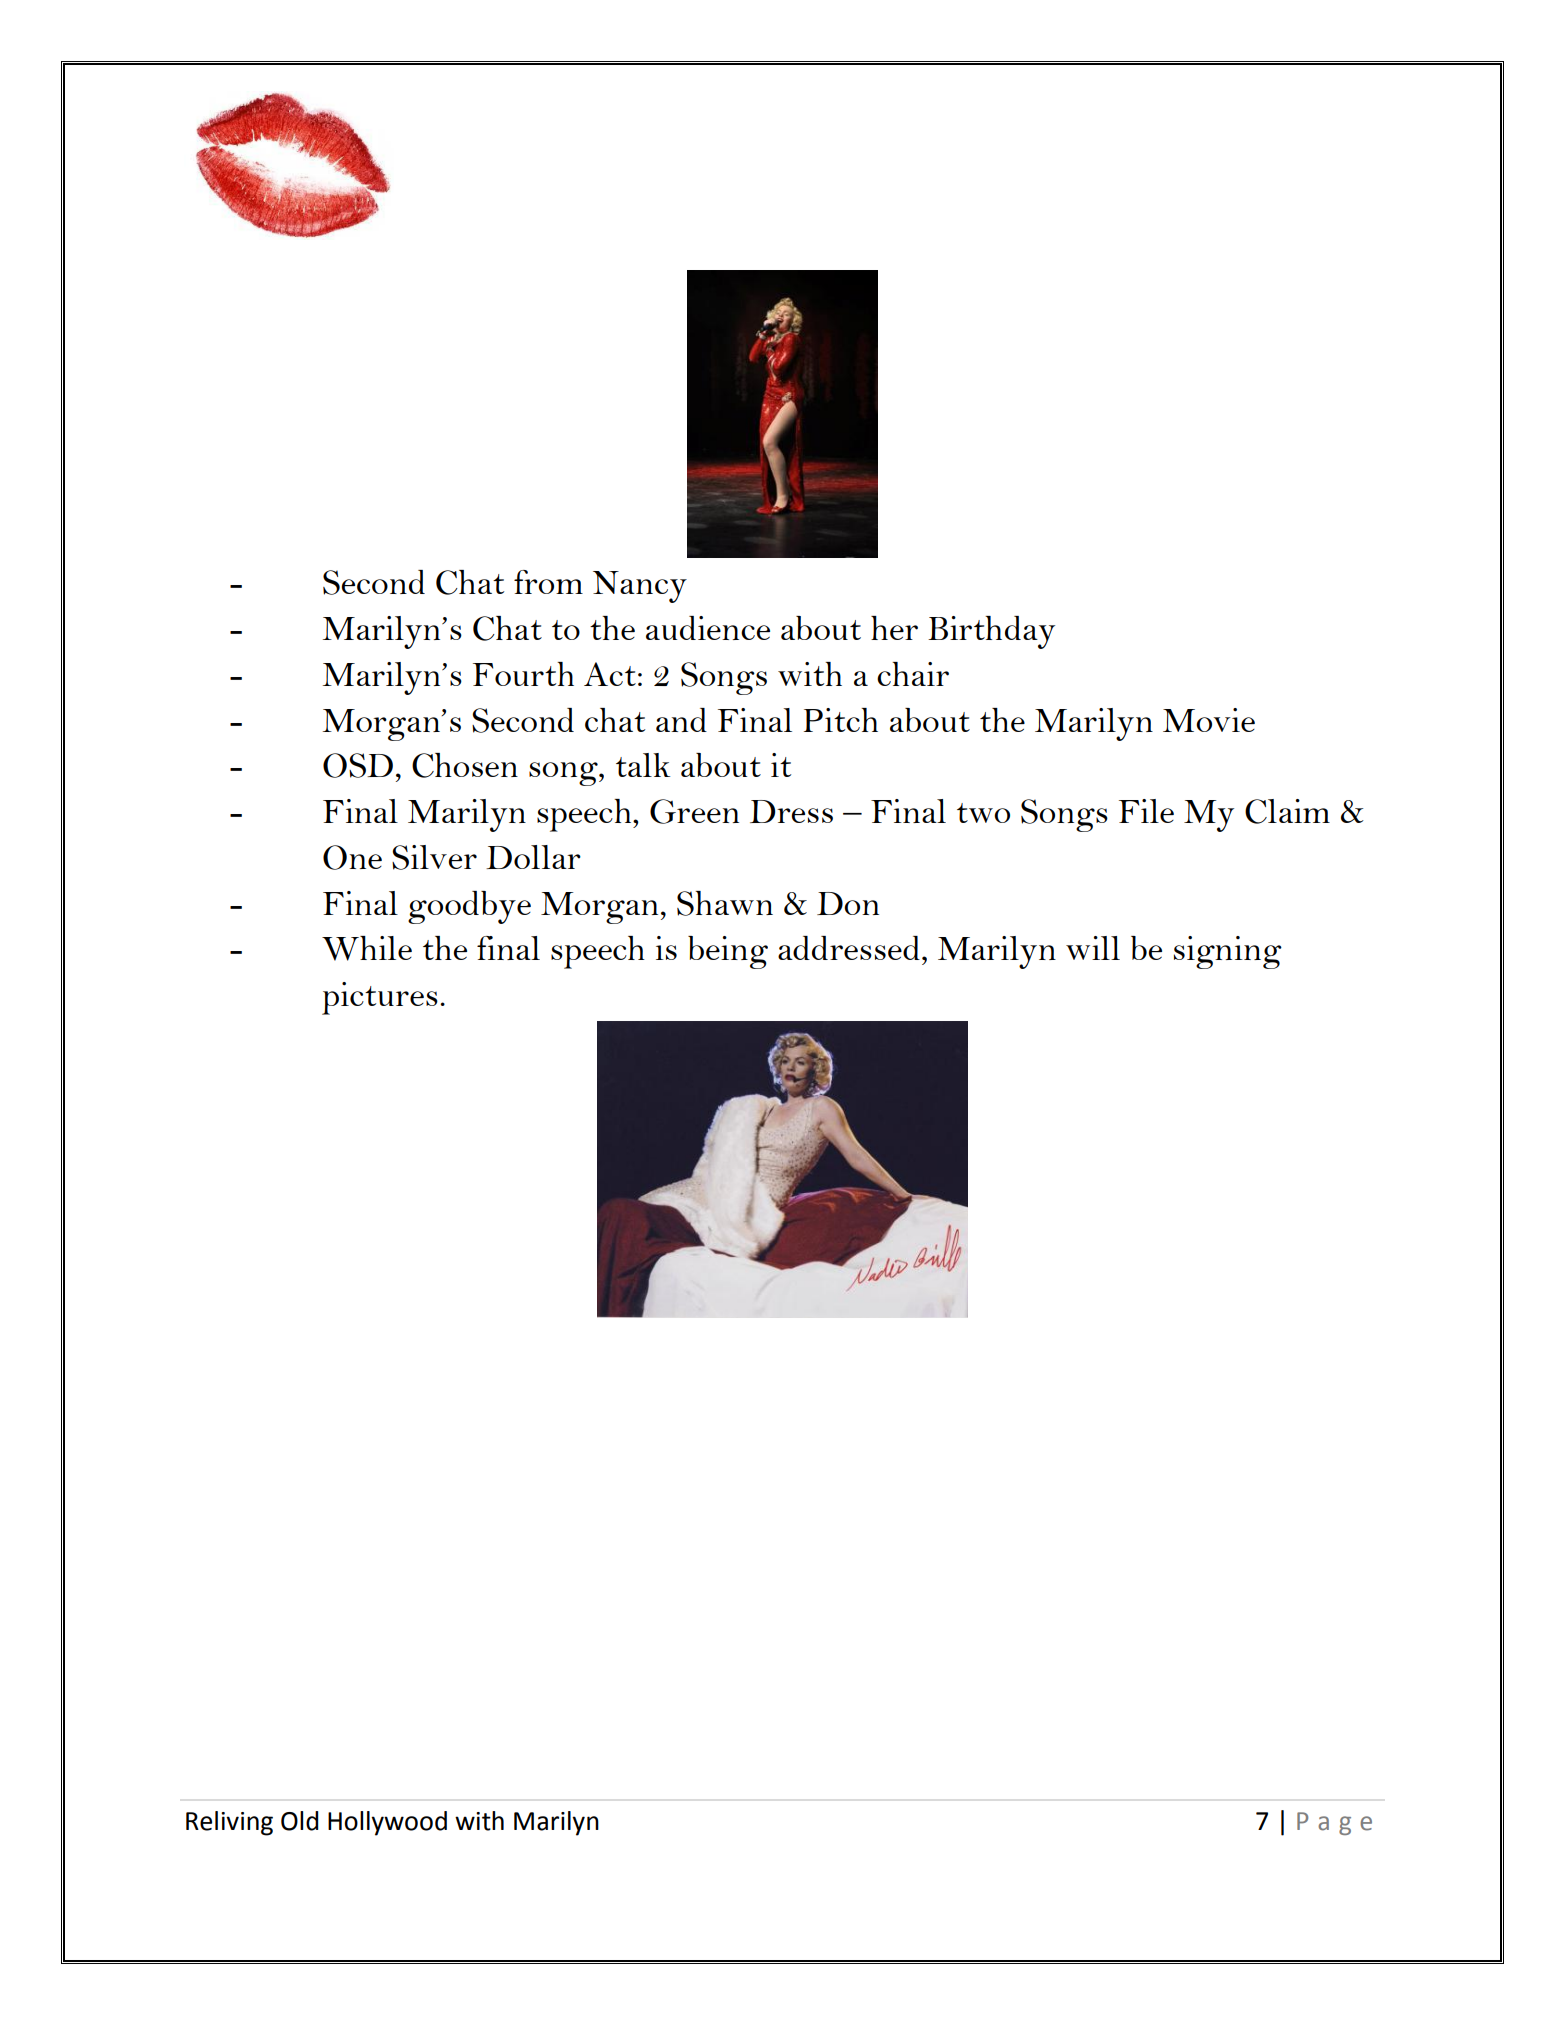 This screenshot has height=2025, width=1565. I want to click on Hollywood, so click(387, 1823).
